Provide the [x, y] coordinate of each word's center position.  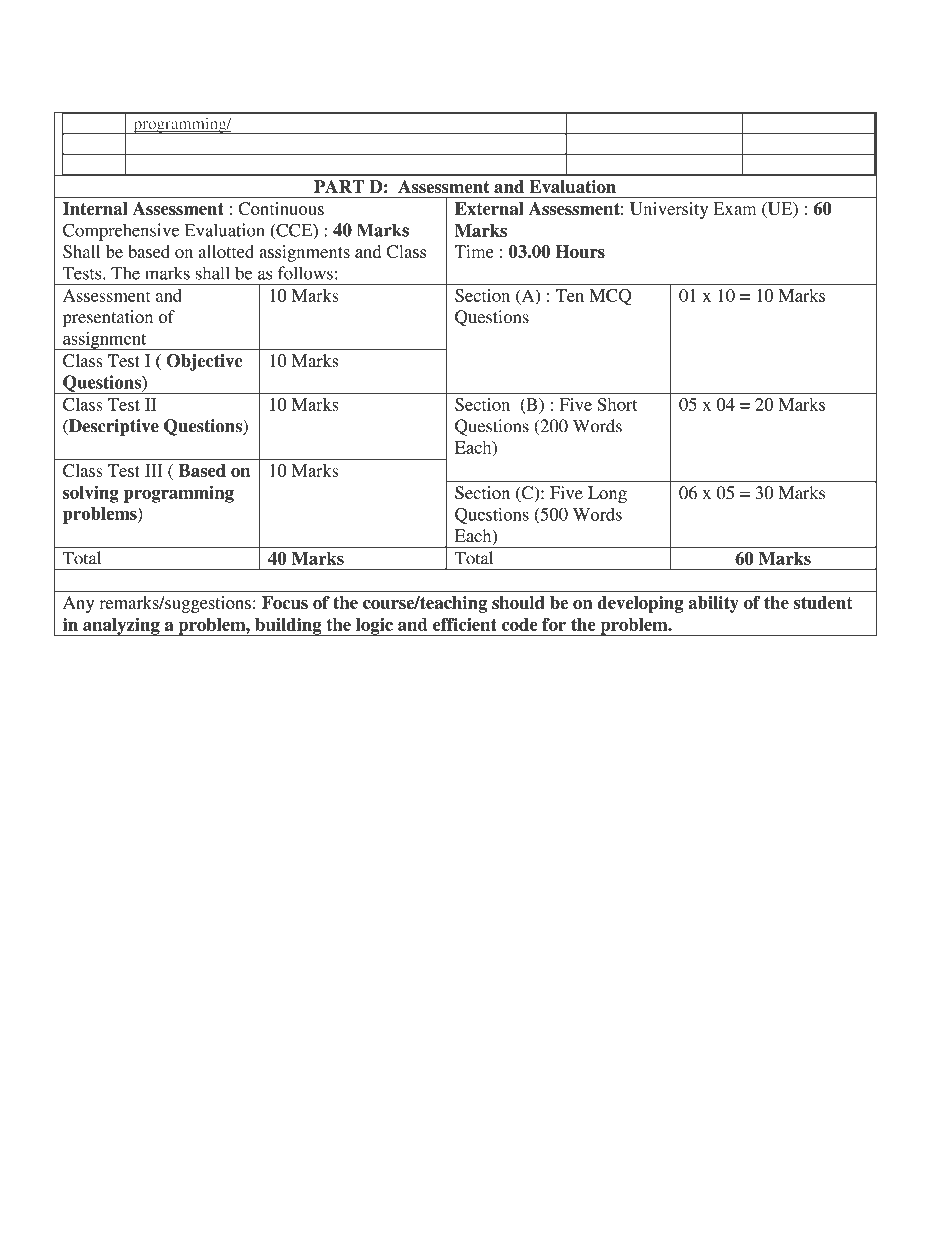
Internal [95, 208]
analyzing [121, 627]
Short [617, 404]
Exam [734, 208]
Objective [204, 362]
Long [607, 494]
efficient [465, 624]
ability [713, 604]
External [489, 208]
